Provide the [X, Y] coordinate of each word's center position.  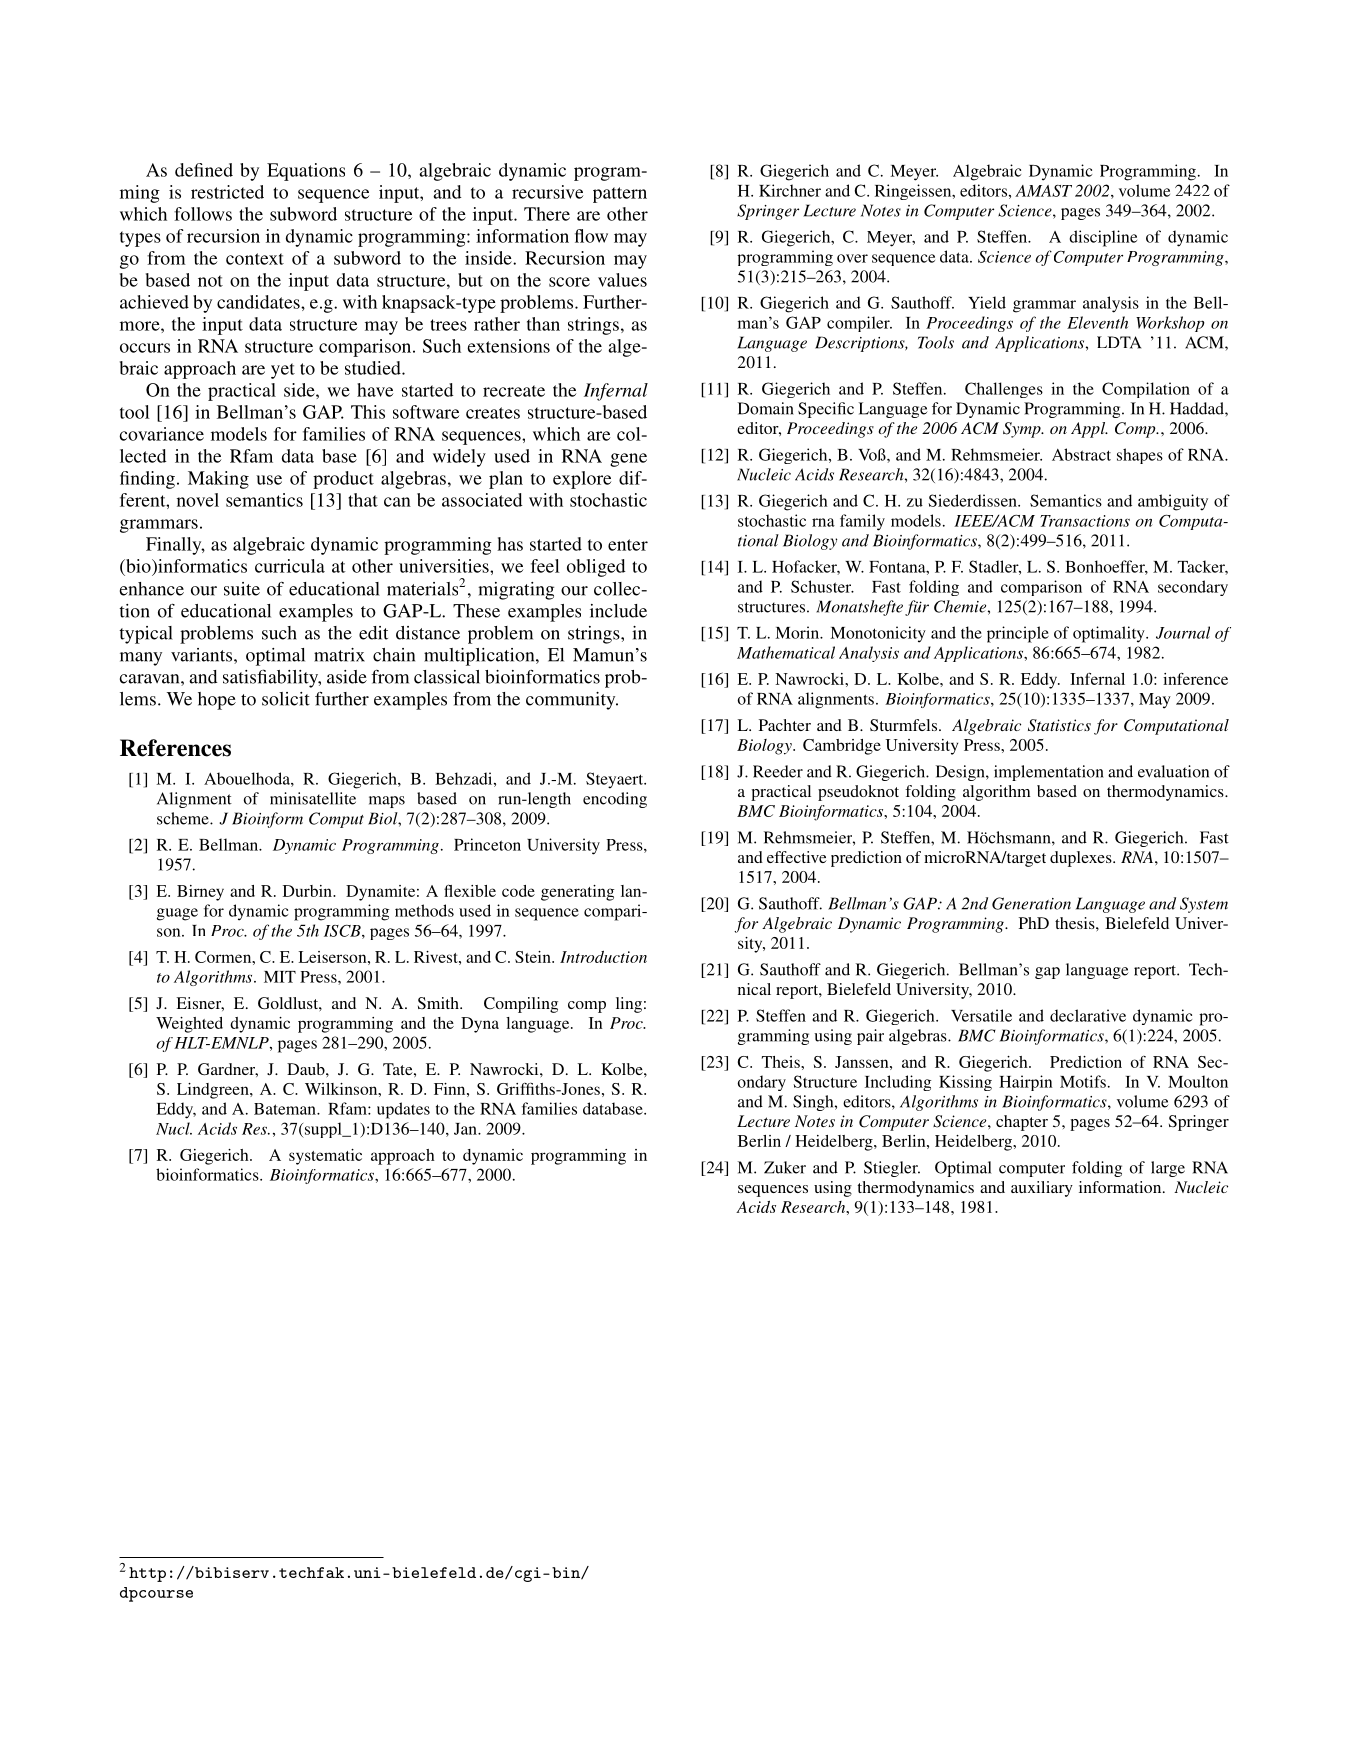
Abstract [1081, 454]
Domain [766, 408]
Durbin [308, 891]
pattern [620, 195]
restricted [227, 192]
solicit [286, 699]
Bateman [286, 1109]
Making [218, 480]
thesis [1076, 923]
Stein [534, 957]
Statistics [1059, 725]
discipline [1103, 238]
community [572, 701]
